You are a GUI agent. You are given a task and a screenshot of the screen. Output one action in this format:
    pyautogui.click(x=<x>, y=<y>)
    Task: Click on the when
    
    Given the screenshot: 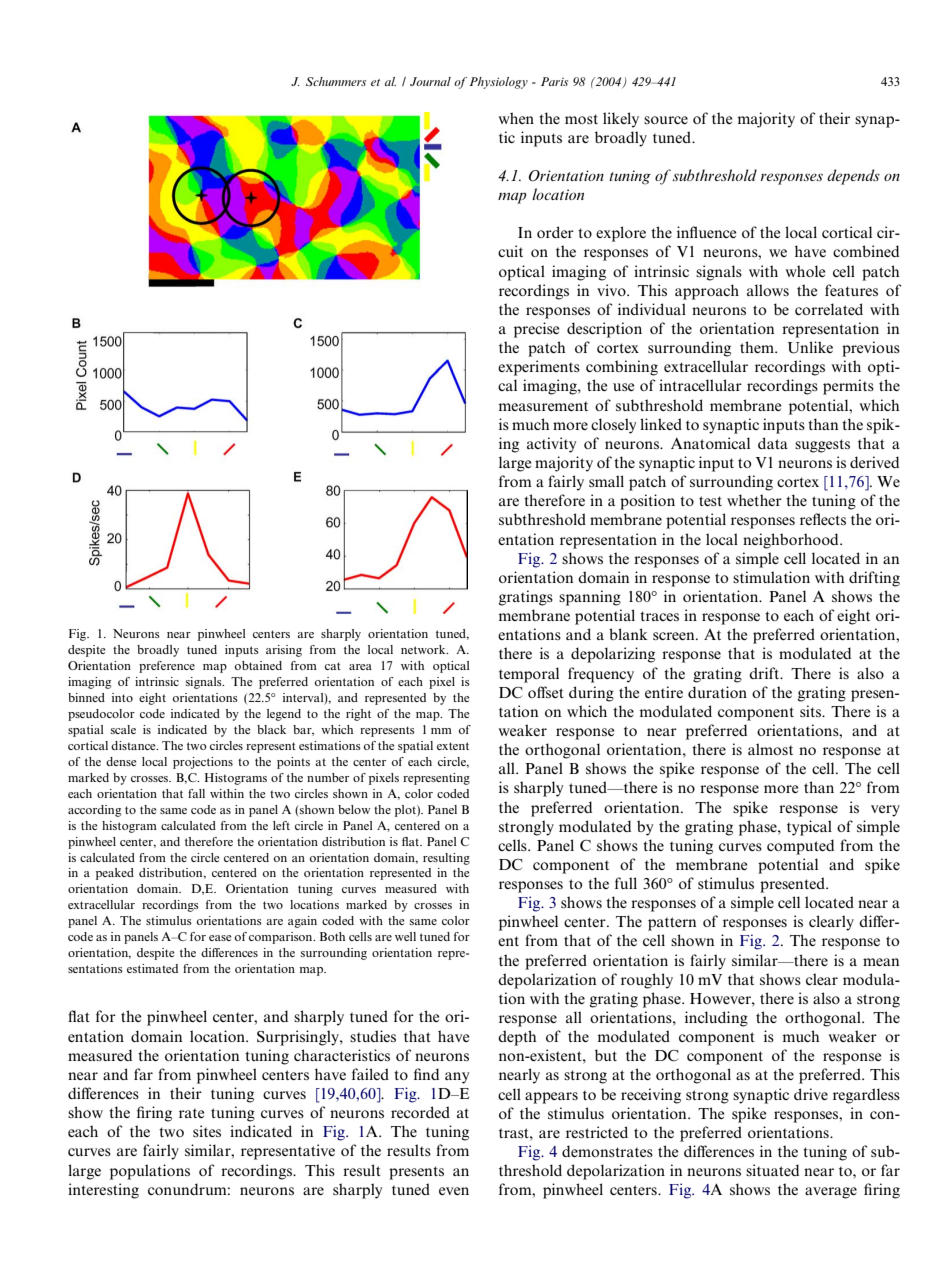 What is the action you would take?
    pyautogui.click(x=516, y=118)
